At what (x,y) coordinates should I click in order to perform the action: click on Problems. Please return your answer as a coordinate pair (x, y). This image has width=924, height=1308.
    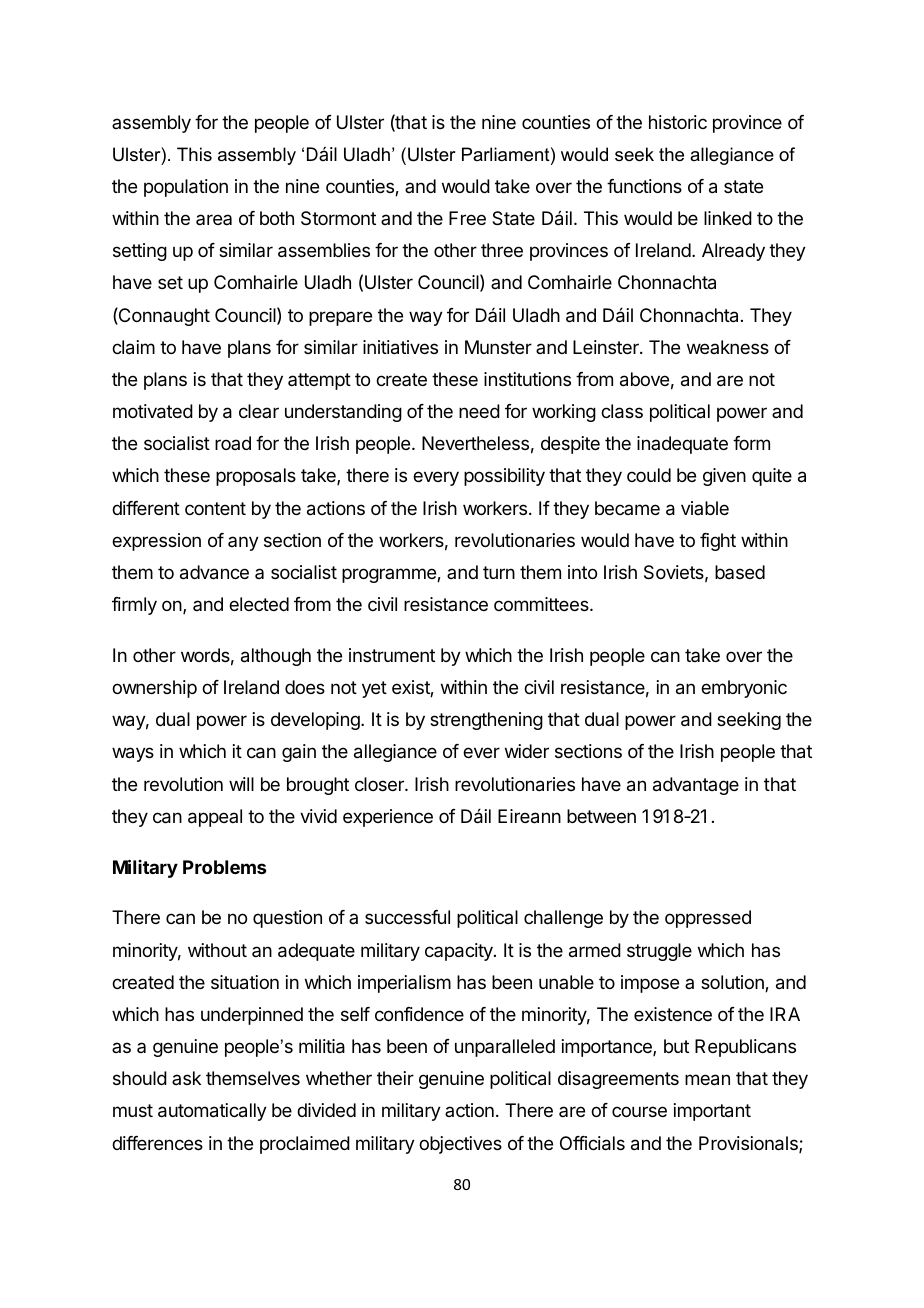
    Looking at the image, I should click on (224, 867).
